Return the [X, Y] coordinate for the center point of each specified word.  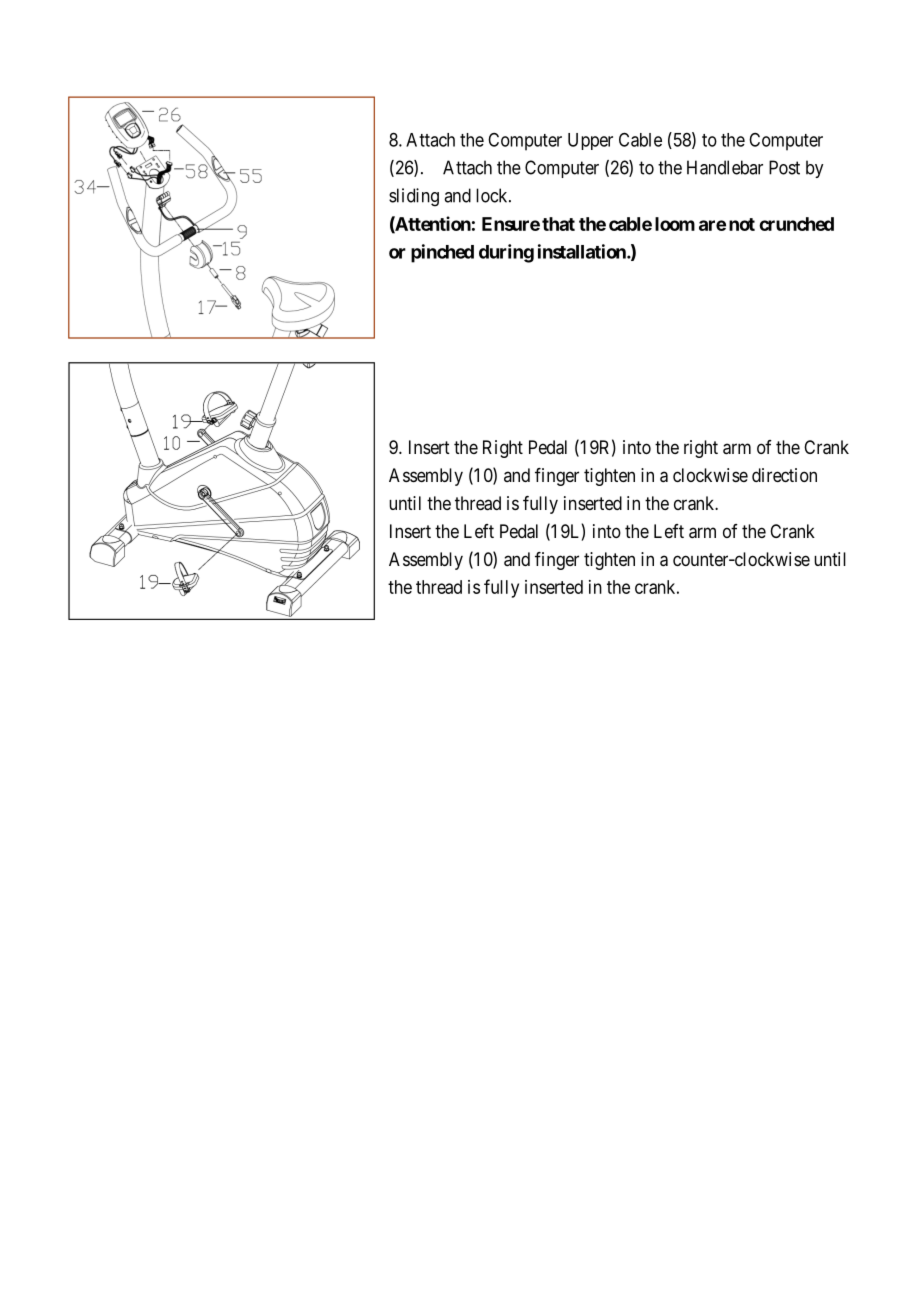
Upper [590, 141]
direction [784, 475]
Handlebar [725, 167]
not [742, 224]
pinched [442, 253]
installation [583, 251]
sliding [414, 197]
